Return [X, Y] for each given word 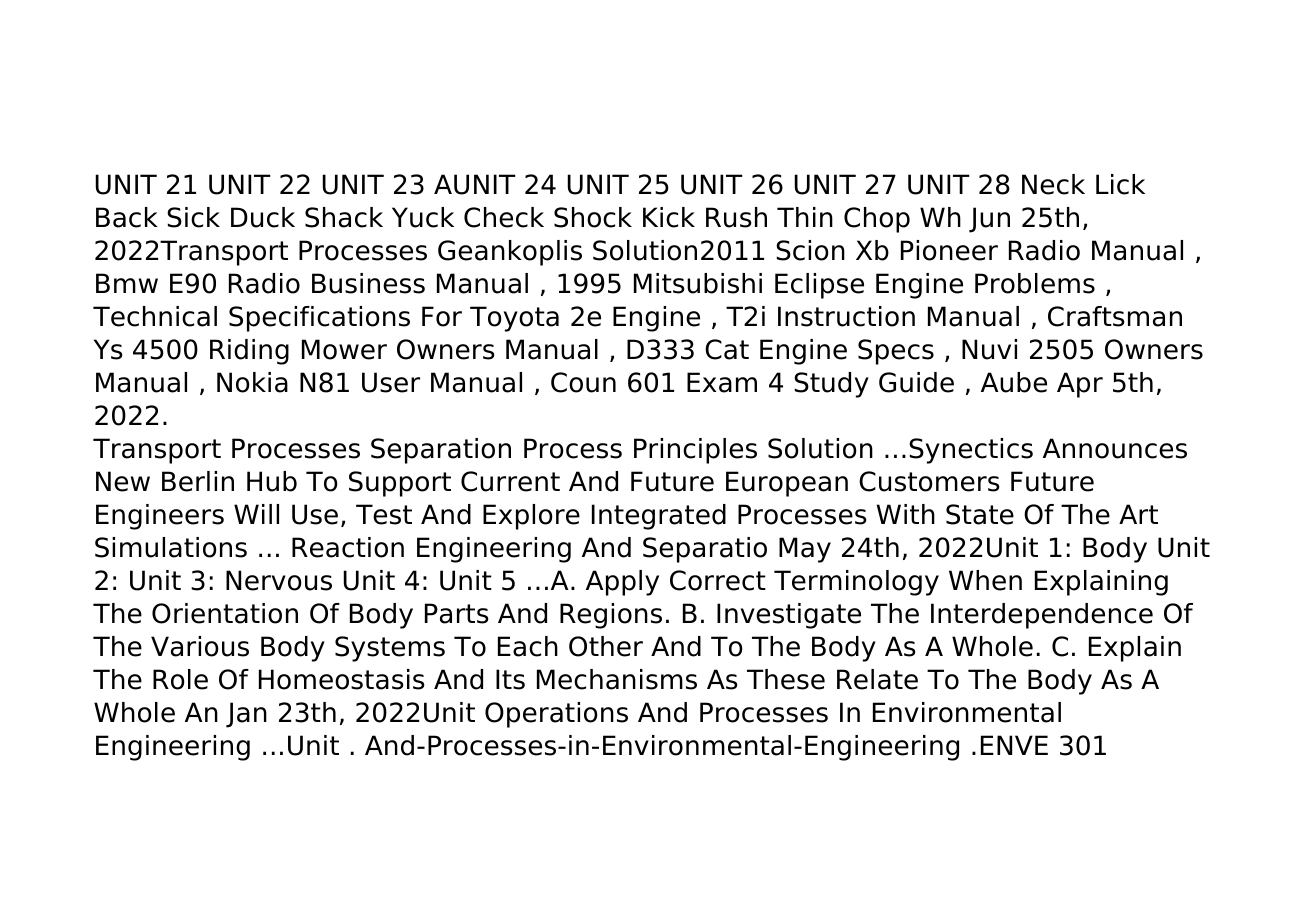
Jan [246, 715]
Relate [877, 679]
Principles [695, 451]
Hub [272, 481]
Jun [989, 220]
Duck [263, 217]
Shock [593, 217]
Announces [1115, 448]
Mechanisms [617, 679]
